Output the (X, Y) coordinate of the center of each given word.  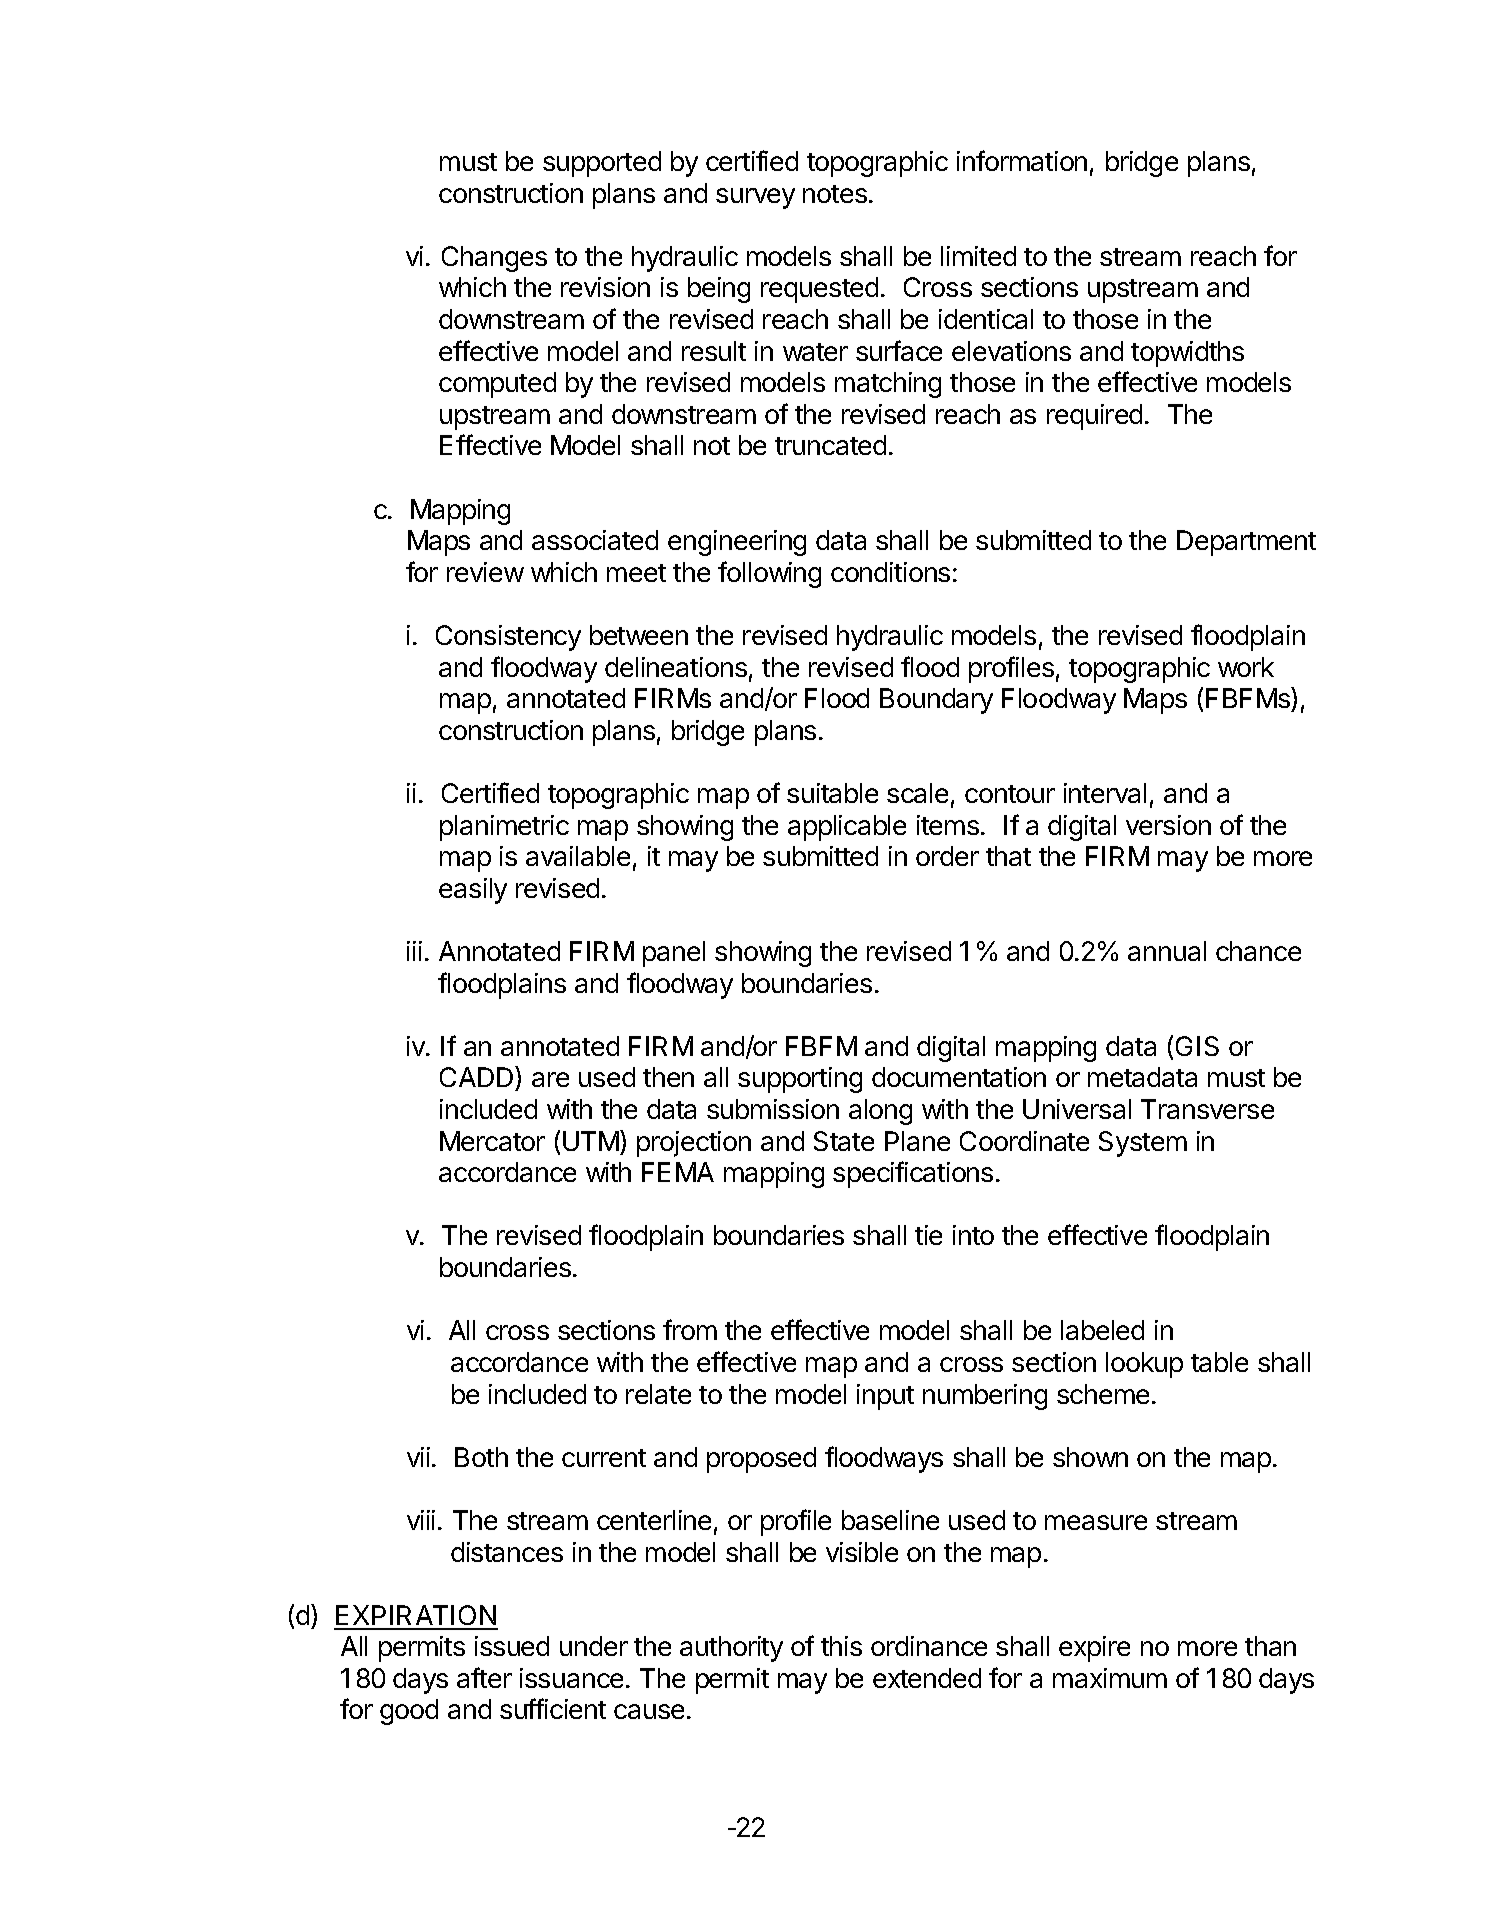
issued (512, 1646)
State (844, 1141)
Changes (494, 259)
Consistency (508, 638)
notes (835, 194)
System (1143, 1144)
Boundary (936, 701)
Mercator (492, 1141)
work (1246, 667)
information (1022, 160)
